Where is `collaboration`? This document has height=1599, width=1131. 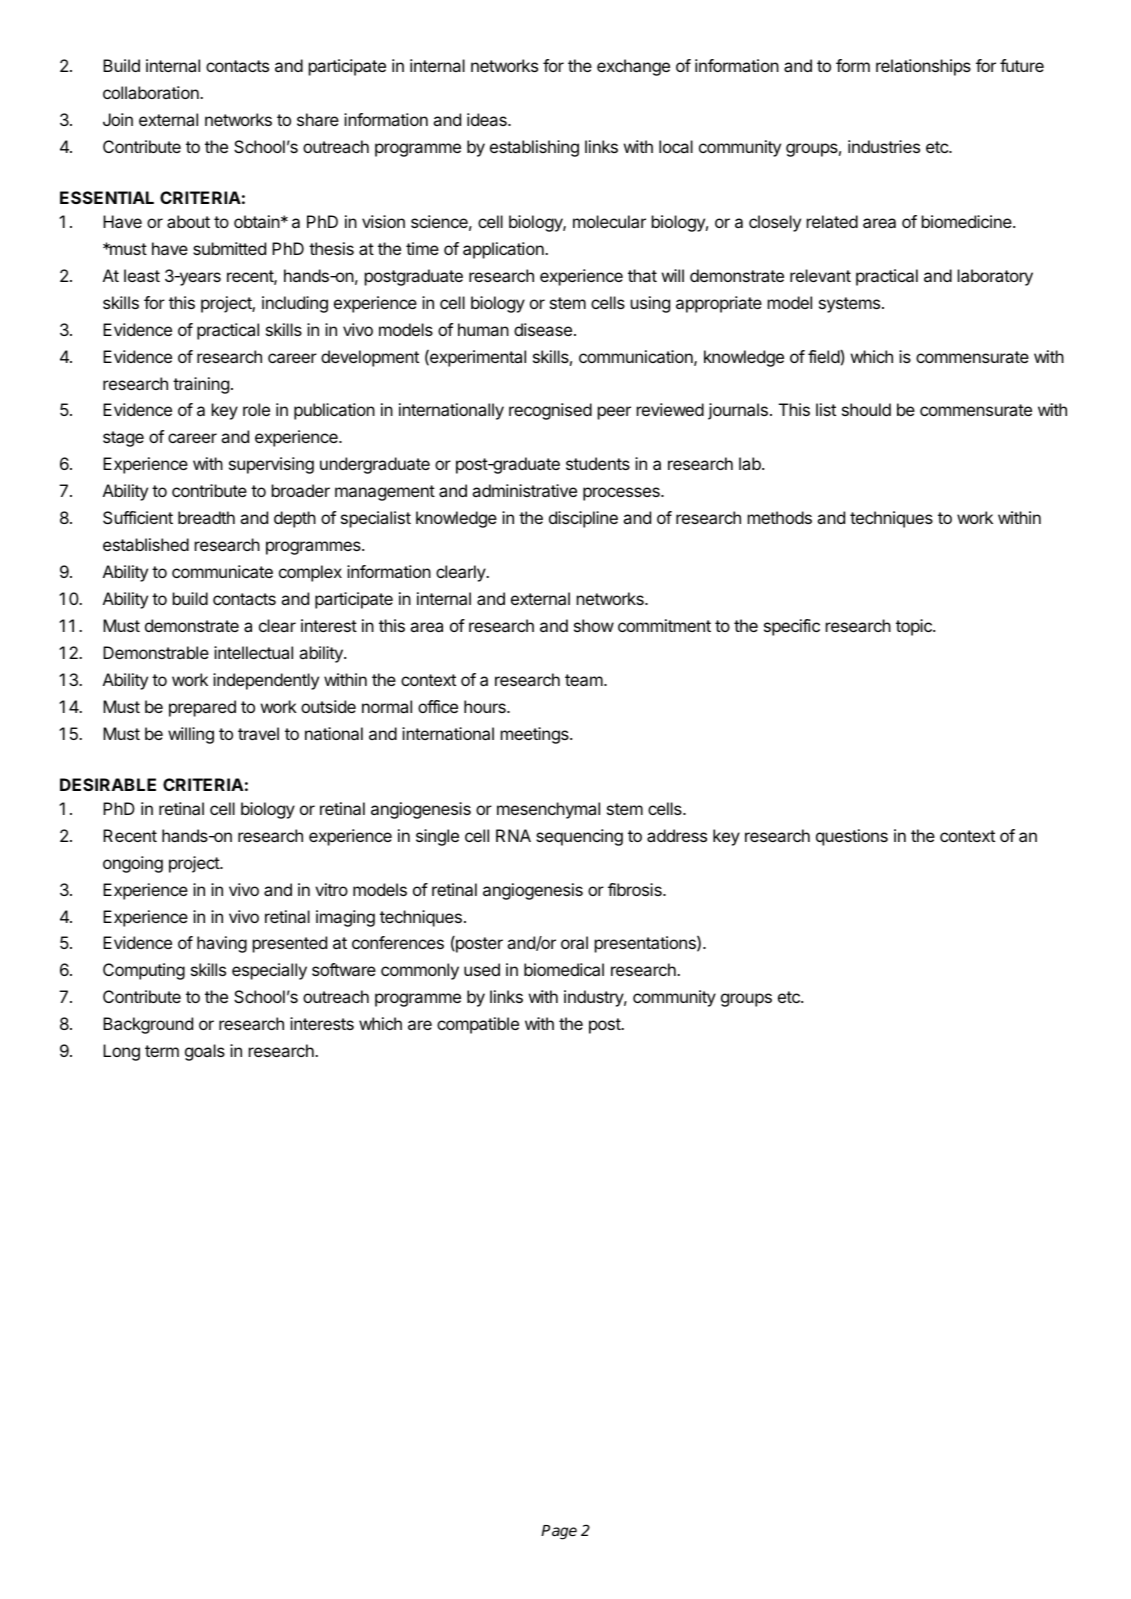 collaboration is located at coordinates (152, 92).
